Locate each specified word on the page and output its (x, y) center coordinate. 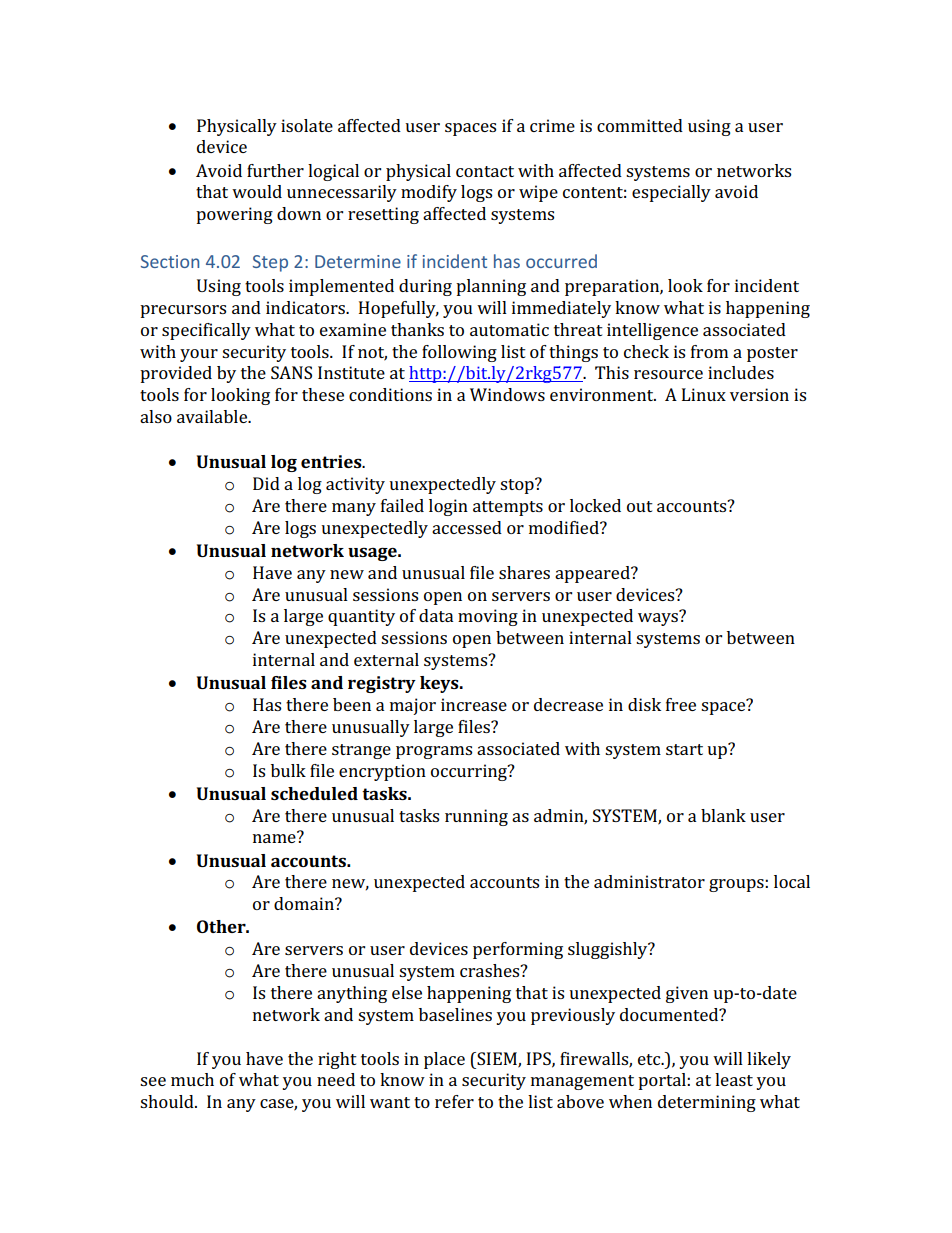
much (192, 1079)
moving (488, 617)
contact (485, 171)
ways (659, 618)
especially (671, 193)
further (275, 170)
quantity (361, 617)
